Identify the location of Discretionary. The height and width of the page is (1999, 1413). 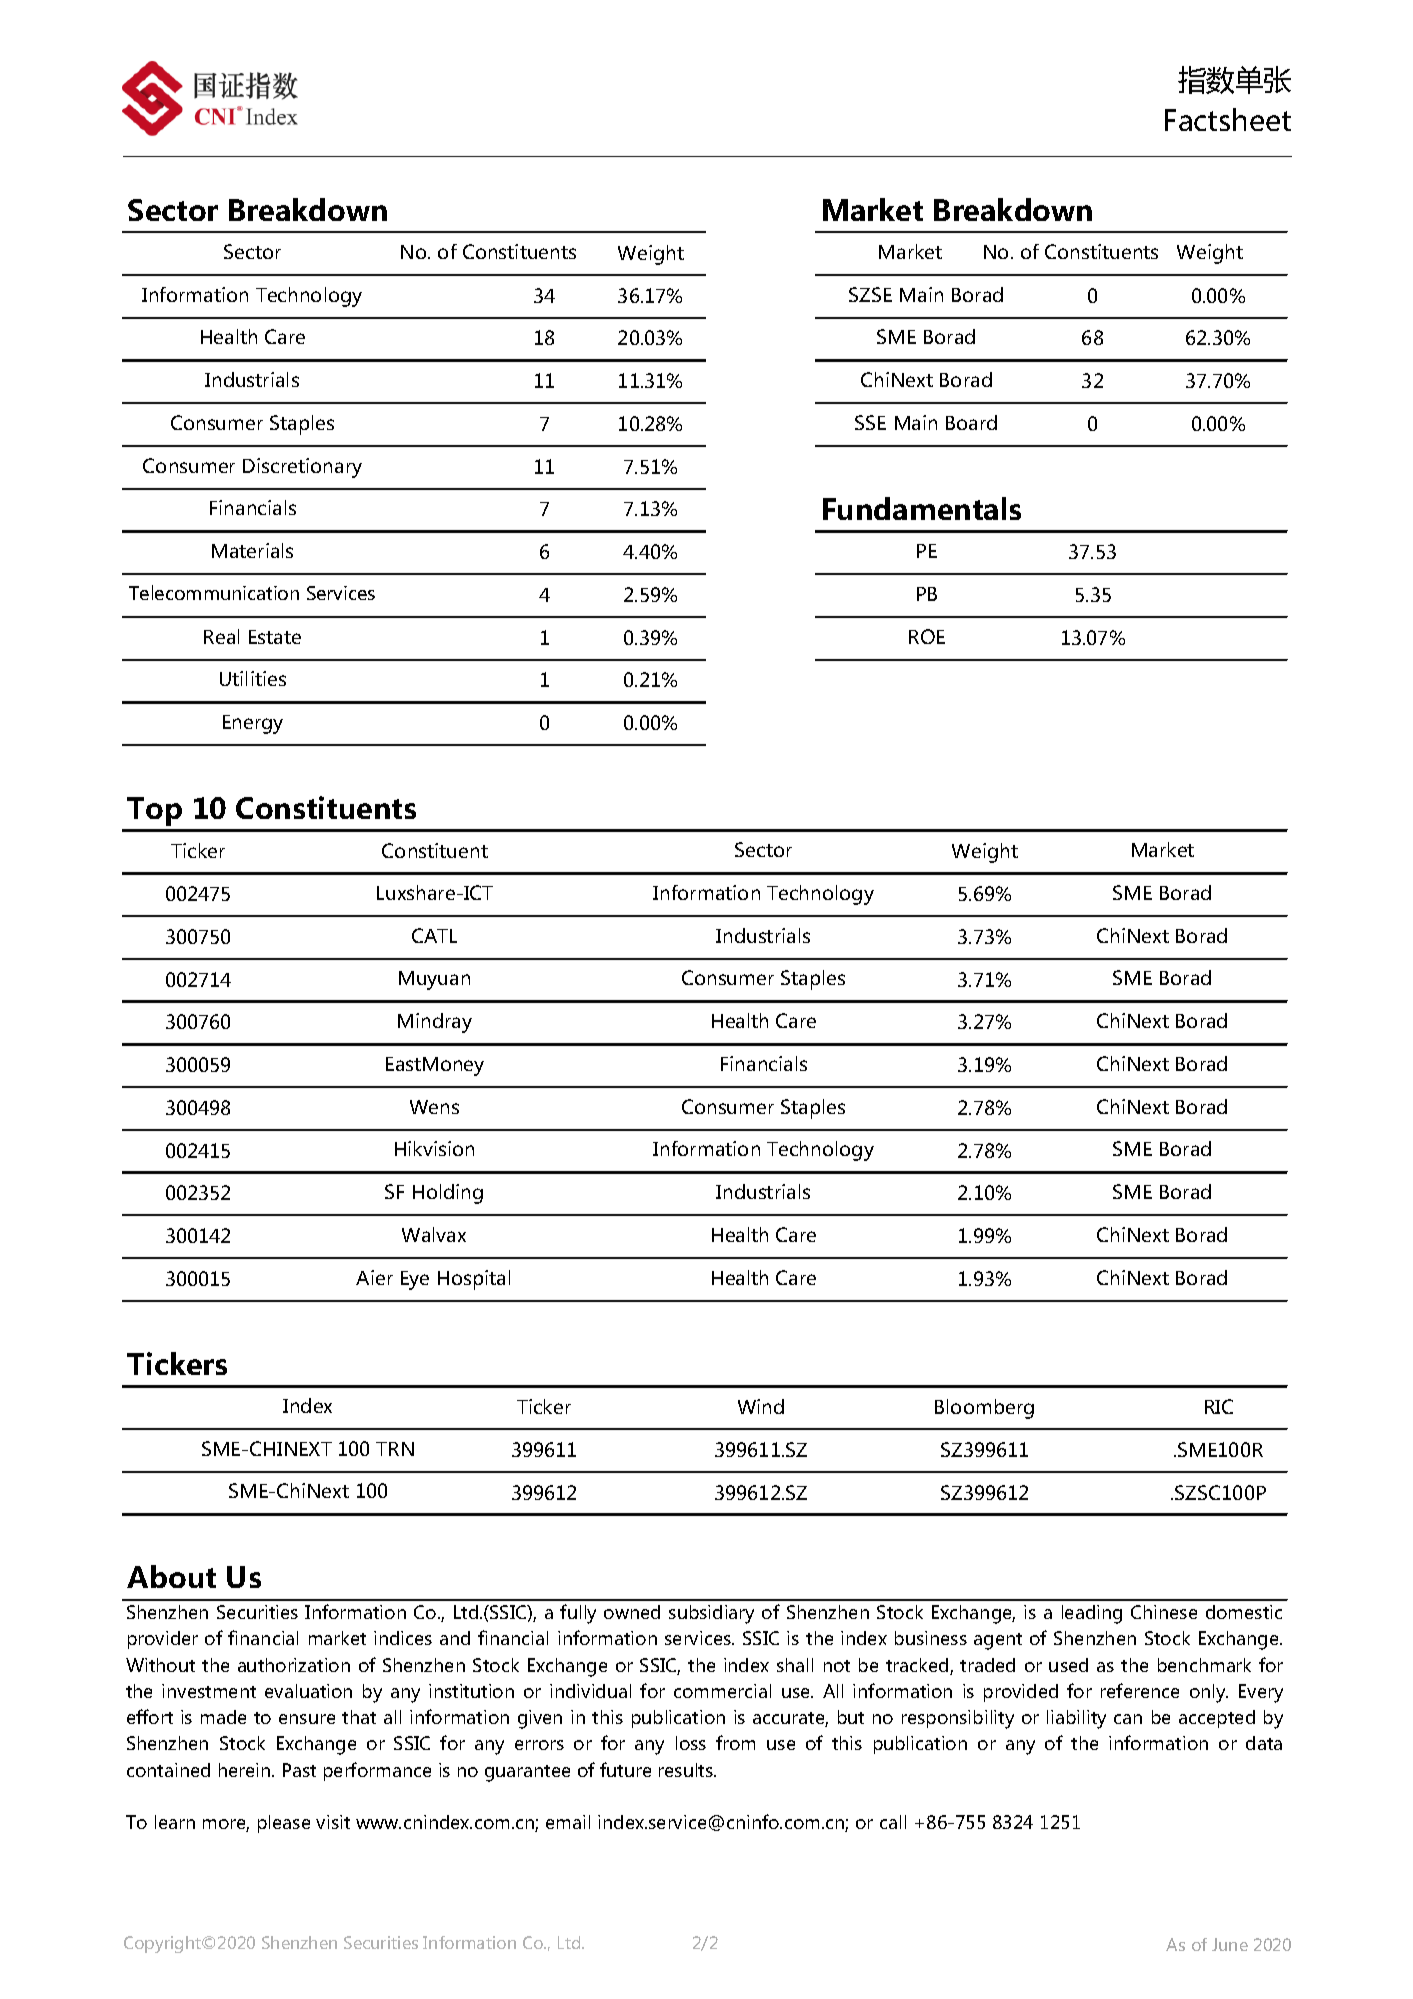
(302, 468).
